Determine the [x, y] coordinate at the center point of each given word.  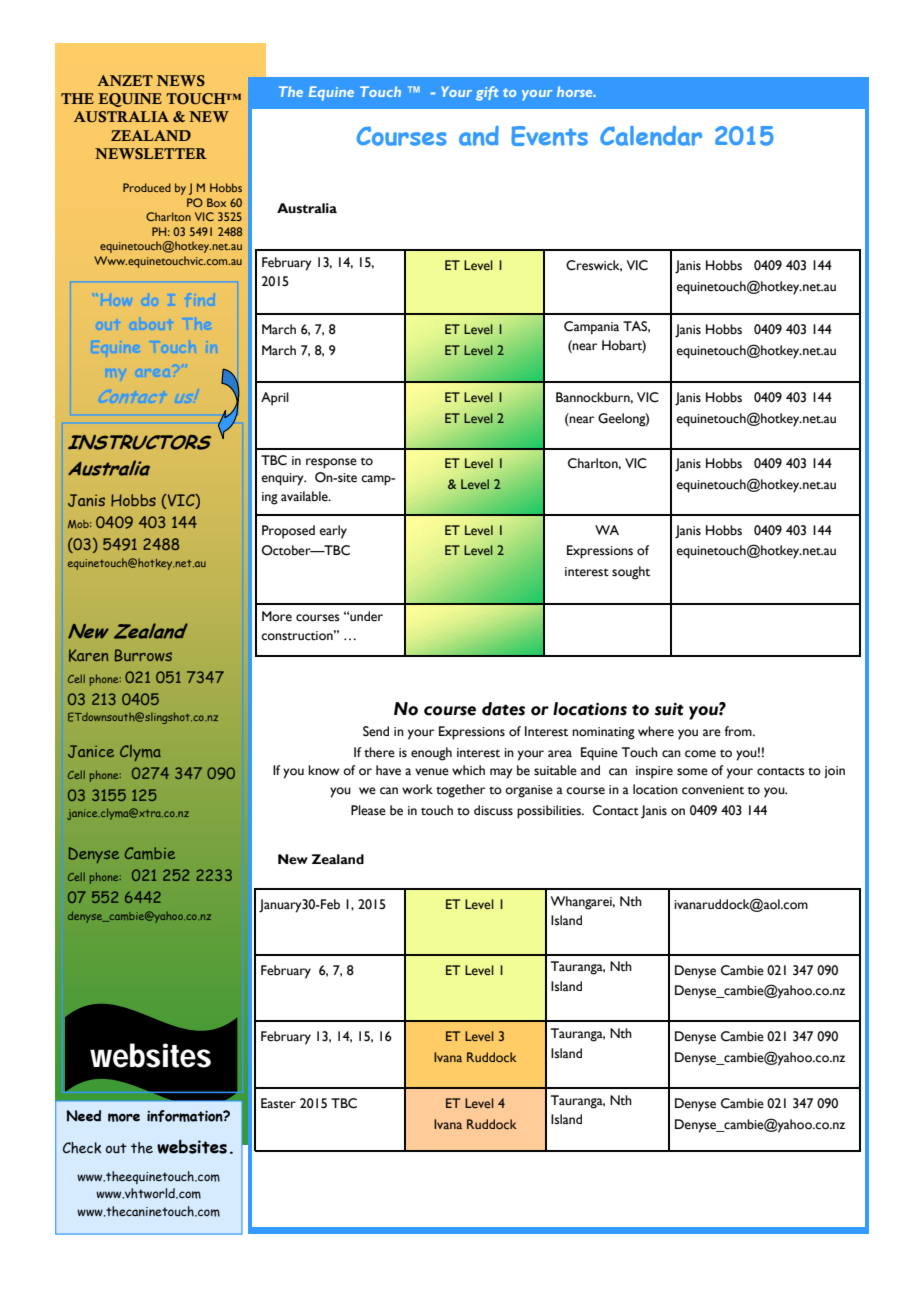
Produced [147, 187]
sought [631, 573]
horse [576, 91]
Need [83, 1116]
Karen [88, 655]
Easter [278, 1103]
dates [503, 709]
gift [487, 93]
